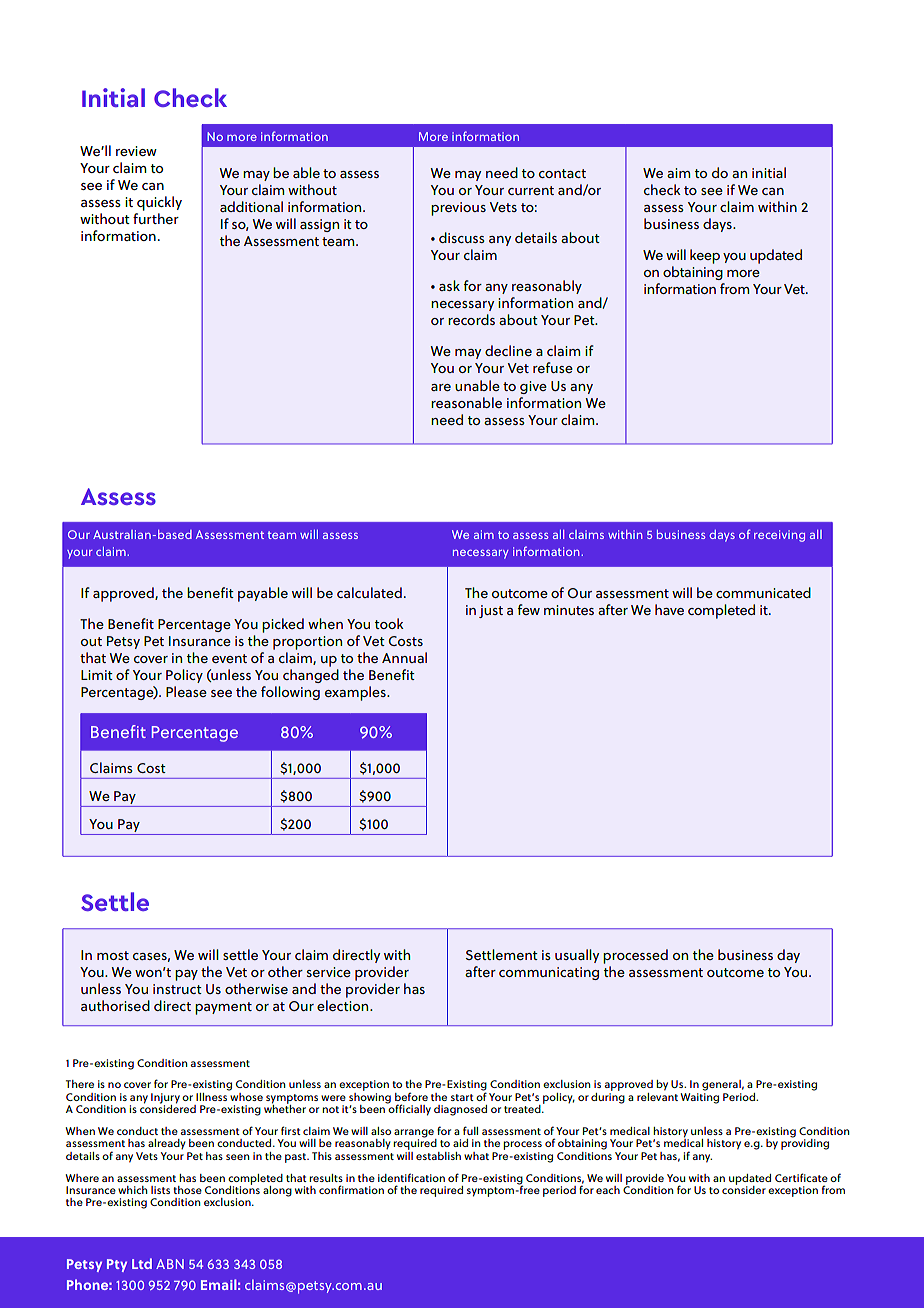  I want to click on keep, so click(705, 256).
